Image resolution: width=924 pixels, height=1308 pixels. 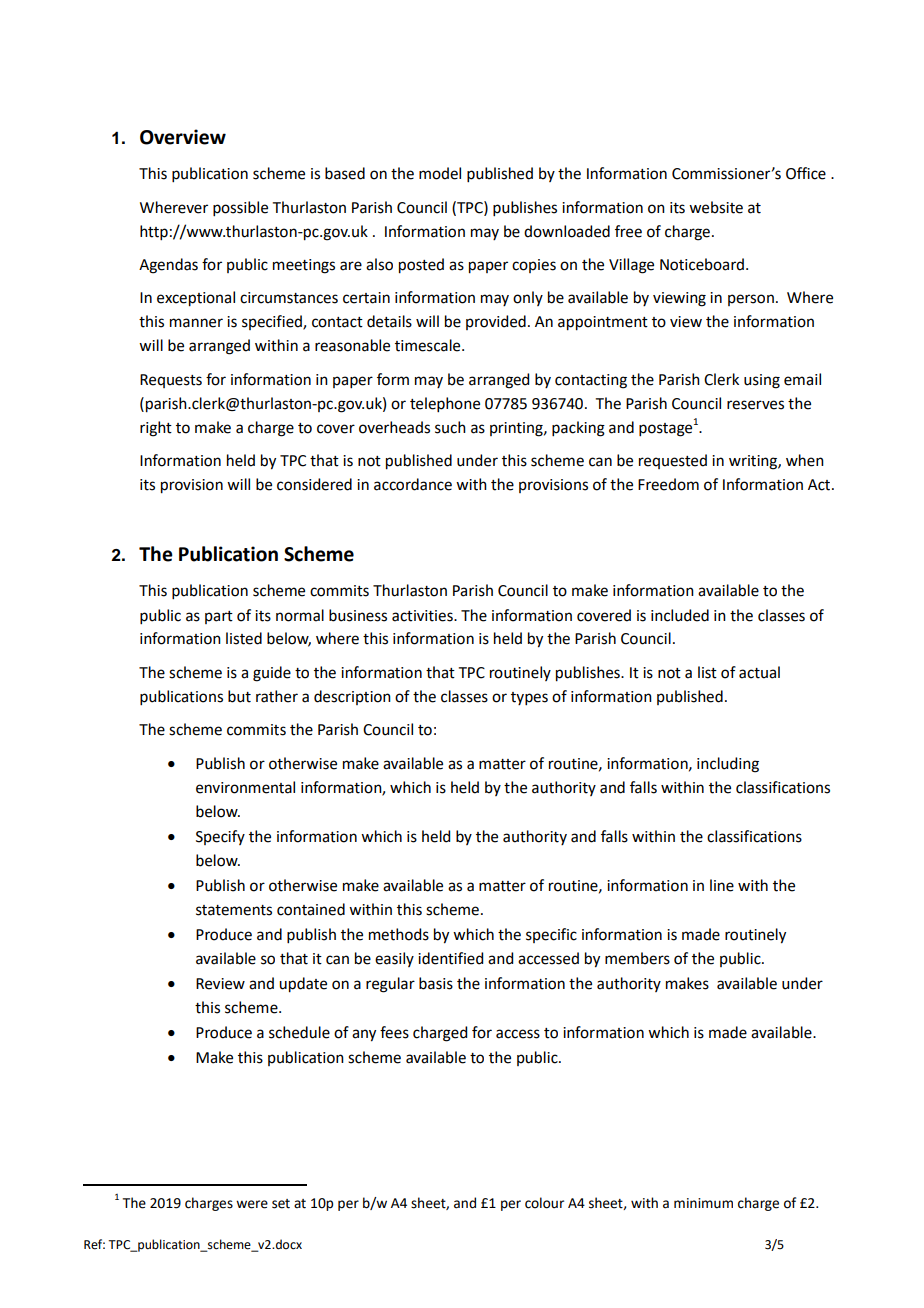 I want to click on minimum, so click(x=703, y=1203).
